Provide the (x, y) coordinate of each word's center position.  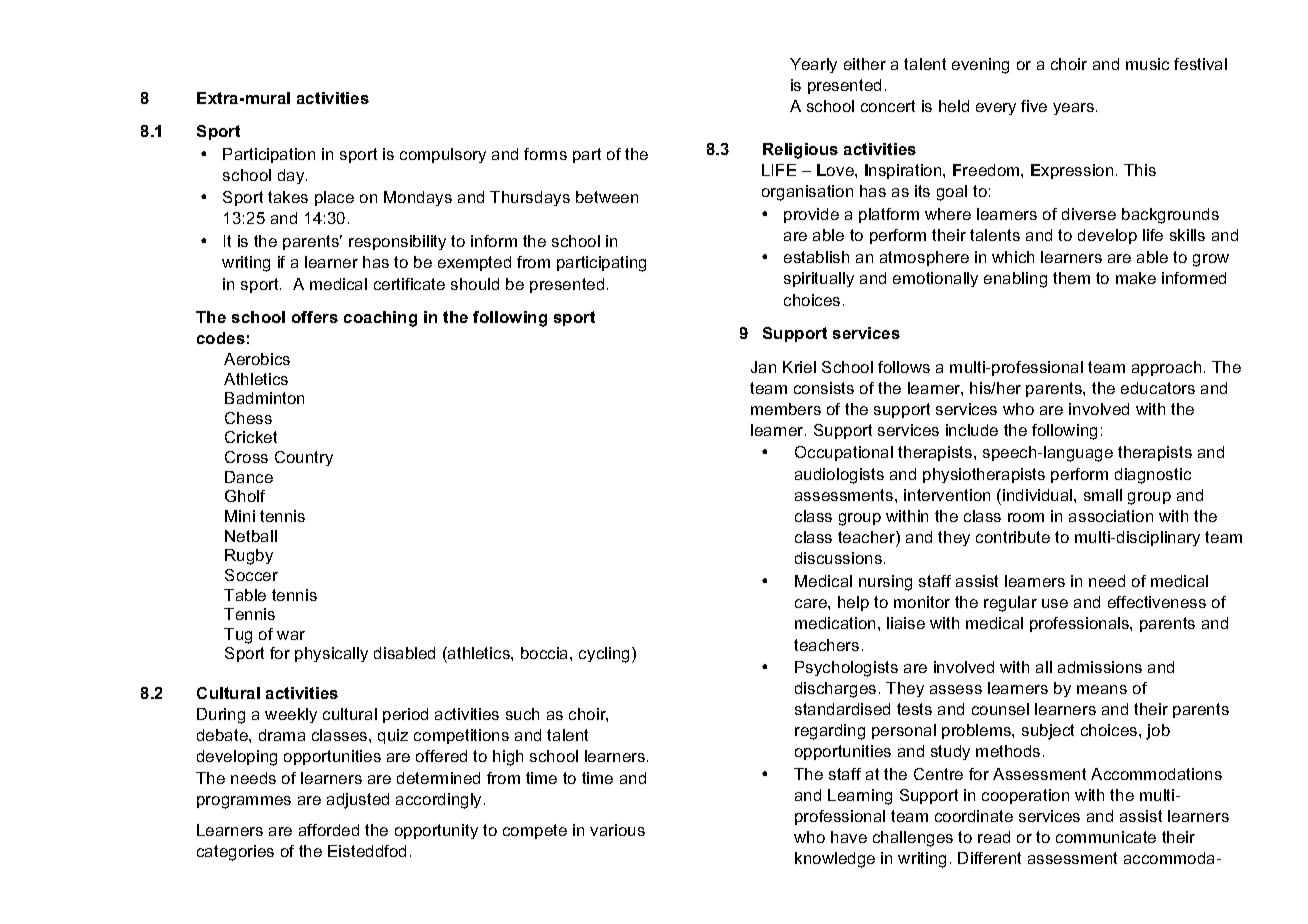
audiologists (839, 476)
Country (304, 458)
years (1075, 109)
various (617, 830)
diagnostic (1153, 476)
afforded (329, 830)
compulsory (443, 155)
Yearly (813, 65)
